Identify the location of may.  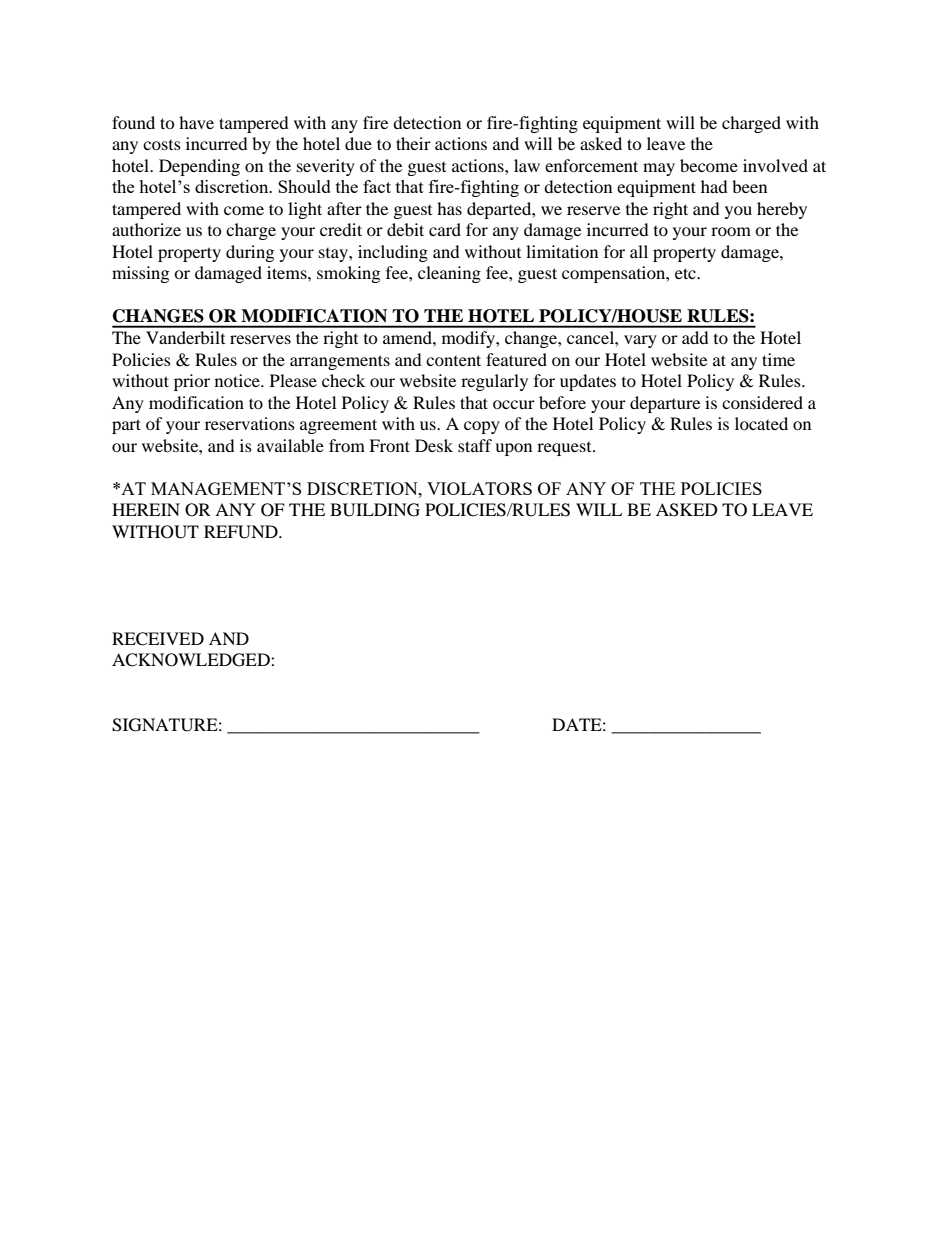
(659, 169).
